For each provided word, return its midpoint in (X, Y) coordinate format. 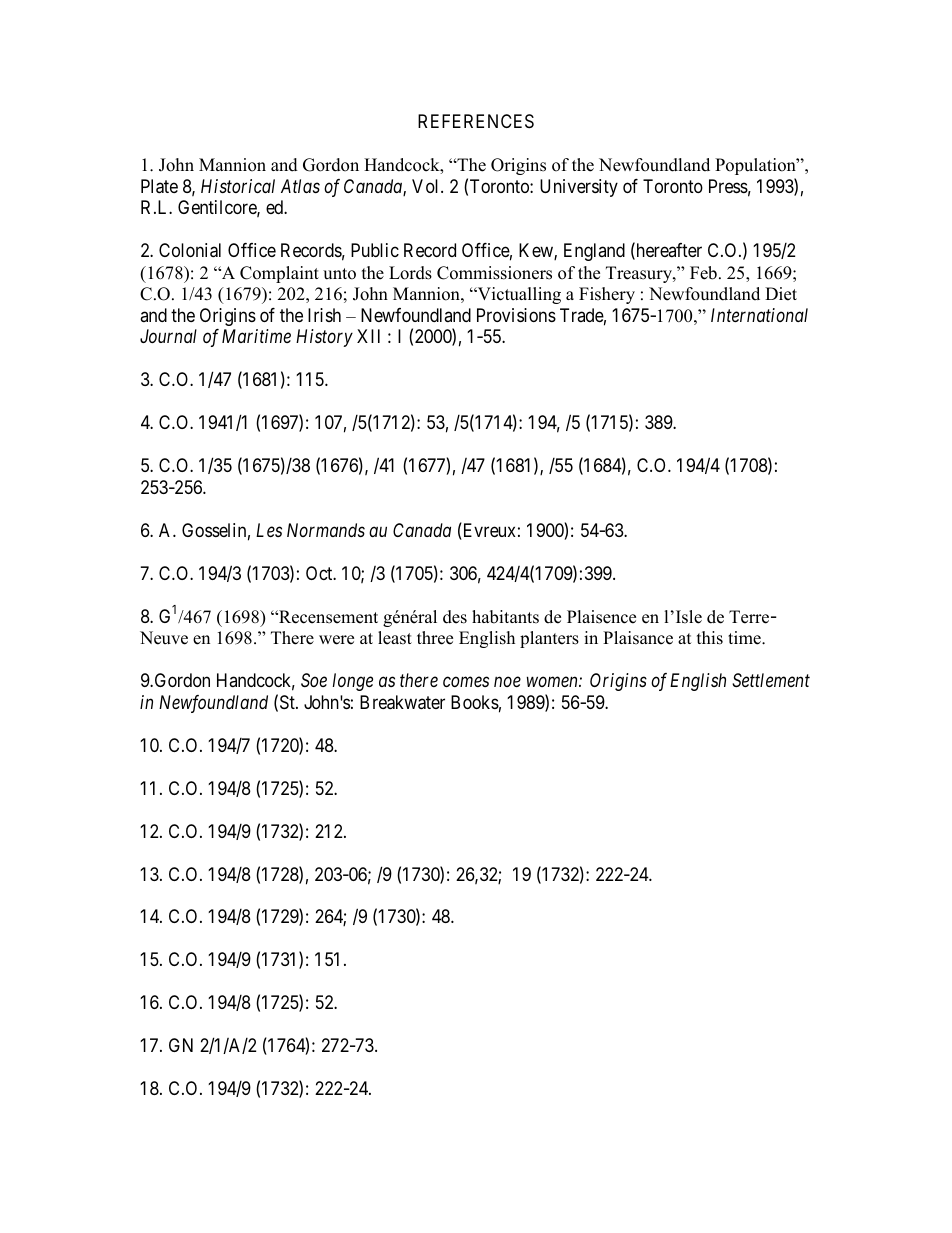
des (455, 617)
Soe (314, 680)
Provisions (516, 315)
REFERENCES (476, 121)
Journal (168, 336)
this (710, 638)
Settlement (771, 680)
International (759, 315)
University (579, 188)
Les (269, 530)
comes (466, 682)
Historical (238, 186)
